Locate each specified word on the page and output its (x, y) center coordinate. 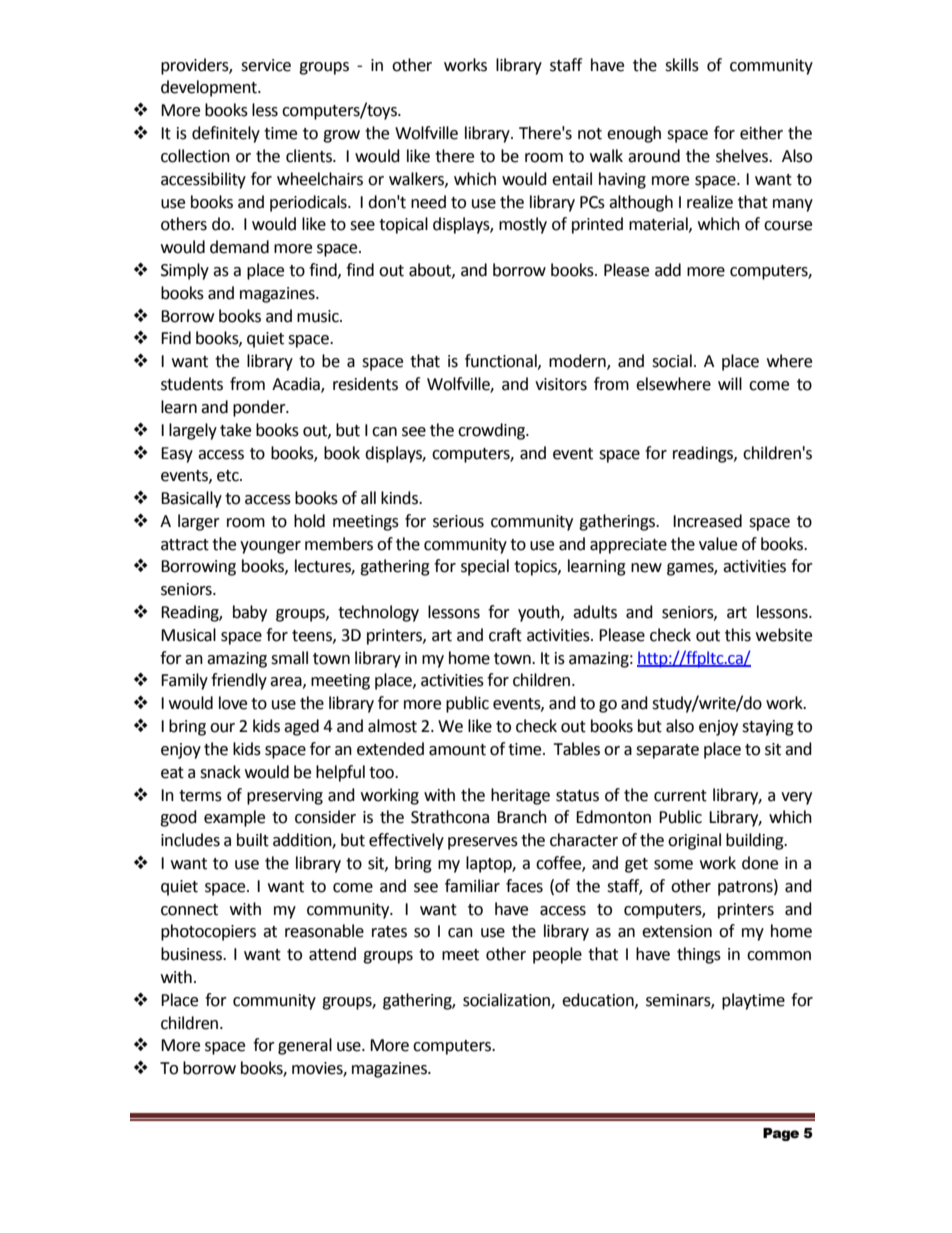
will (730, 383)
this (738, 635)
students (192, 384)
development (210, 88)
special (485, 567)
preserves (483, 843)
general (305, 1046)
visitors (561, 384)
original (694, 841)
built (253, 840)
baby (250, 613)
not (590, 134)
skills (682, 65)
